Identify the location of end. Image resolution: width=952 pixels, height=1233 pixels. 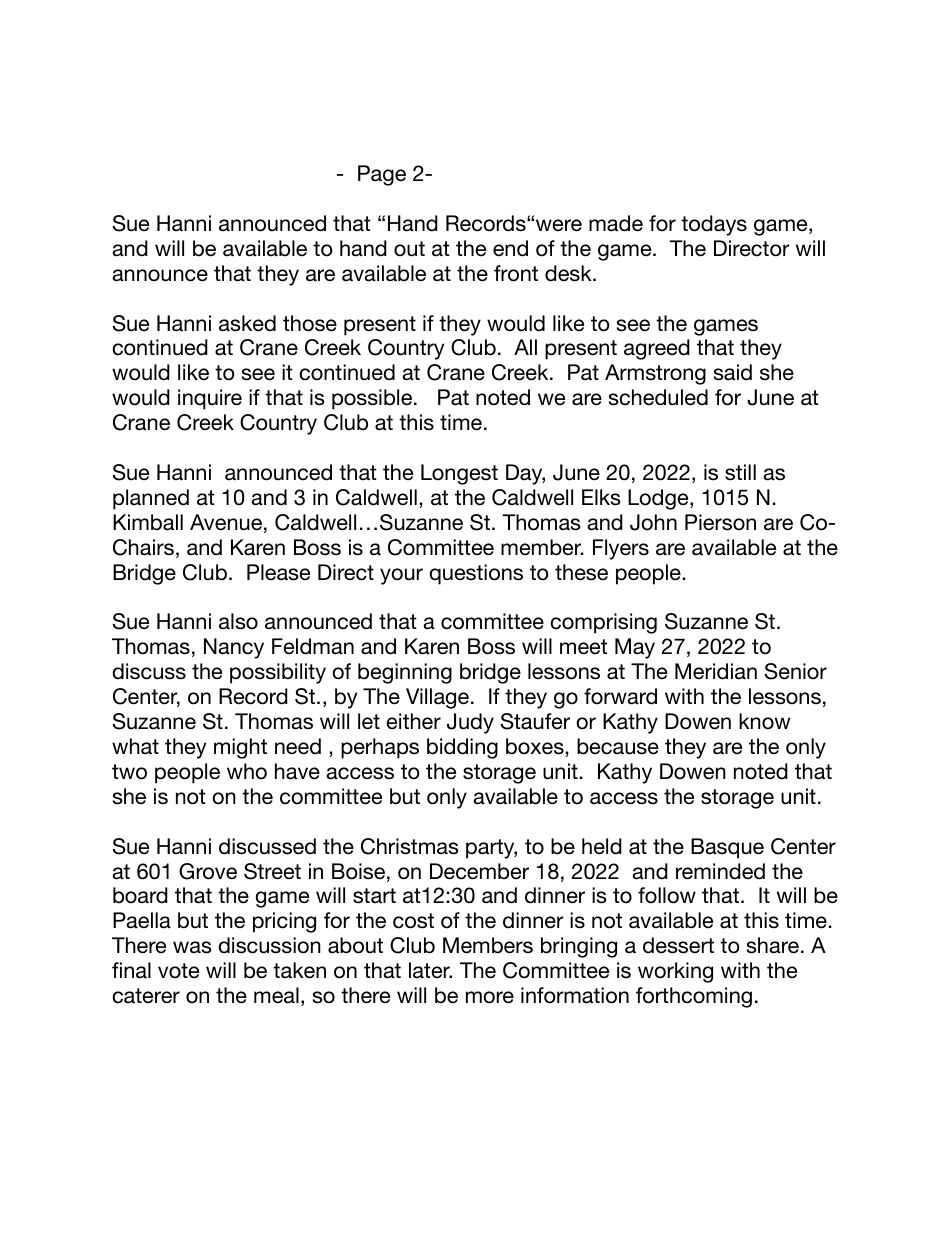
(510, 248).
